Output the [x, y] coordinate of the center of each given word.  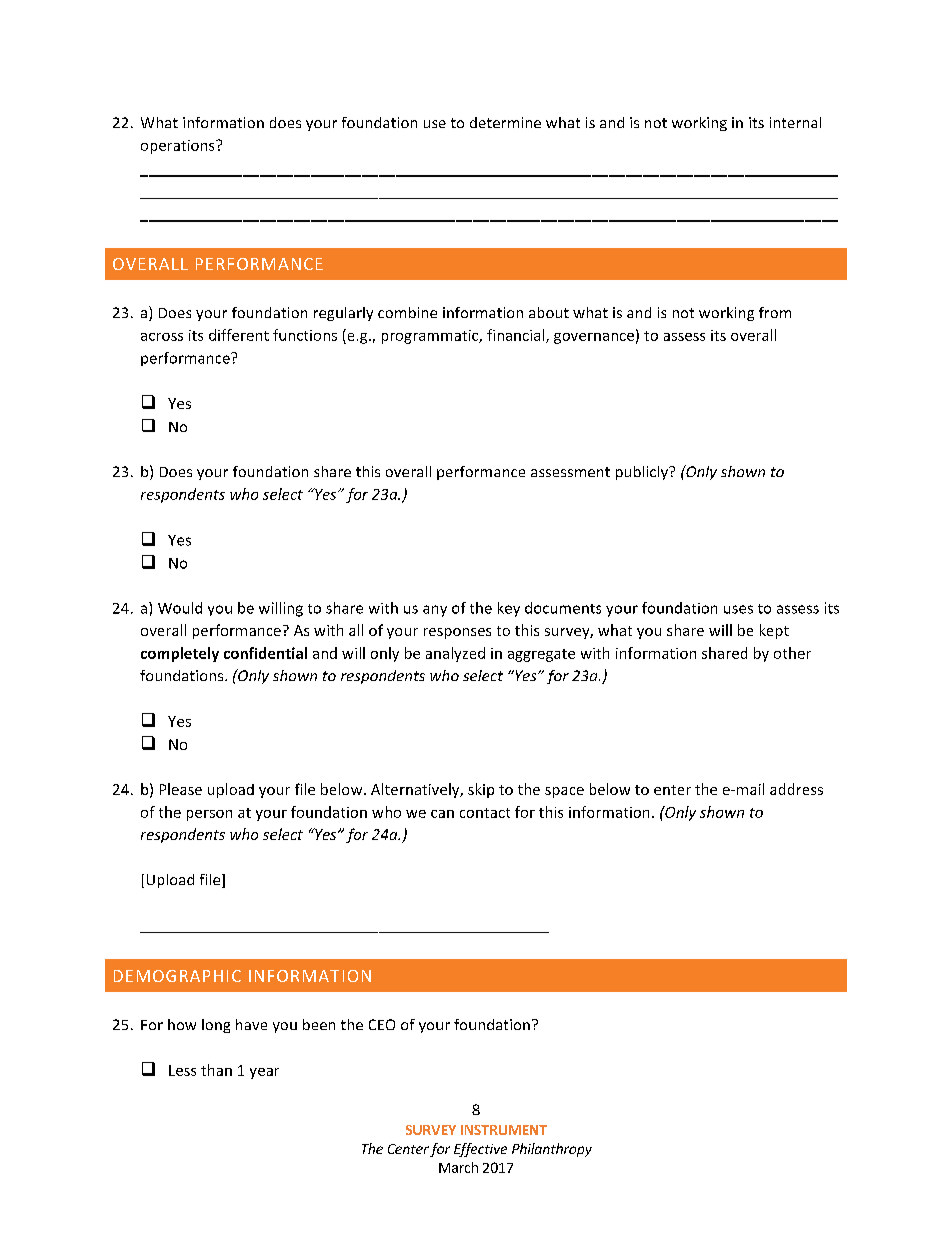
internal [795, 122]
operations [179, 147]
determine [505, 122]
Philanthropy [552, 1150]
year [264, 1073]
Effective [480, 1150]
